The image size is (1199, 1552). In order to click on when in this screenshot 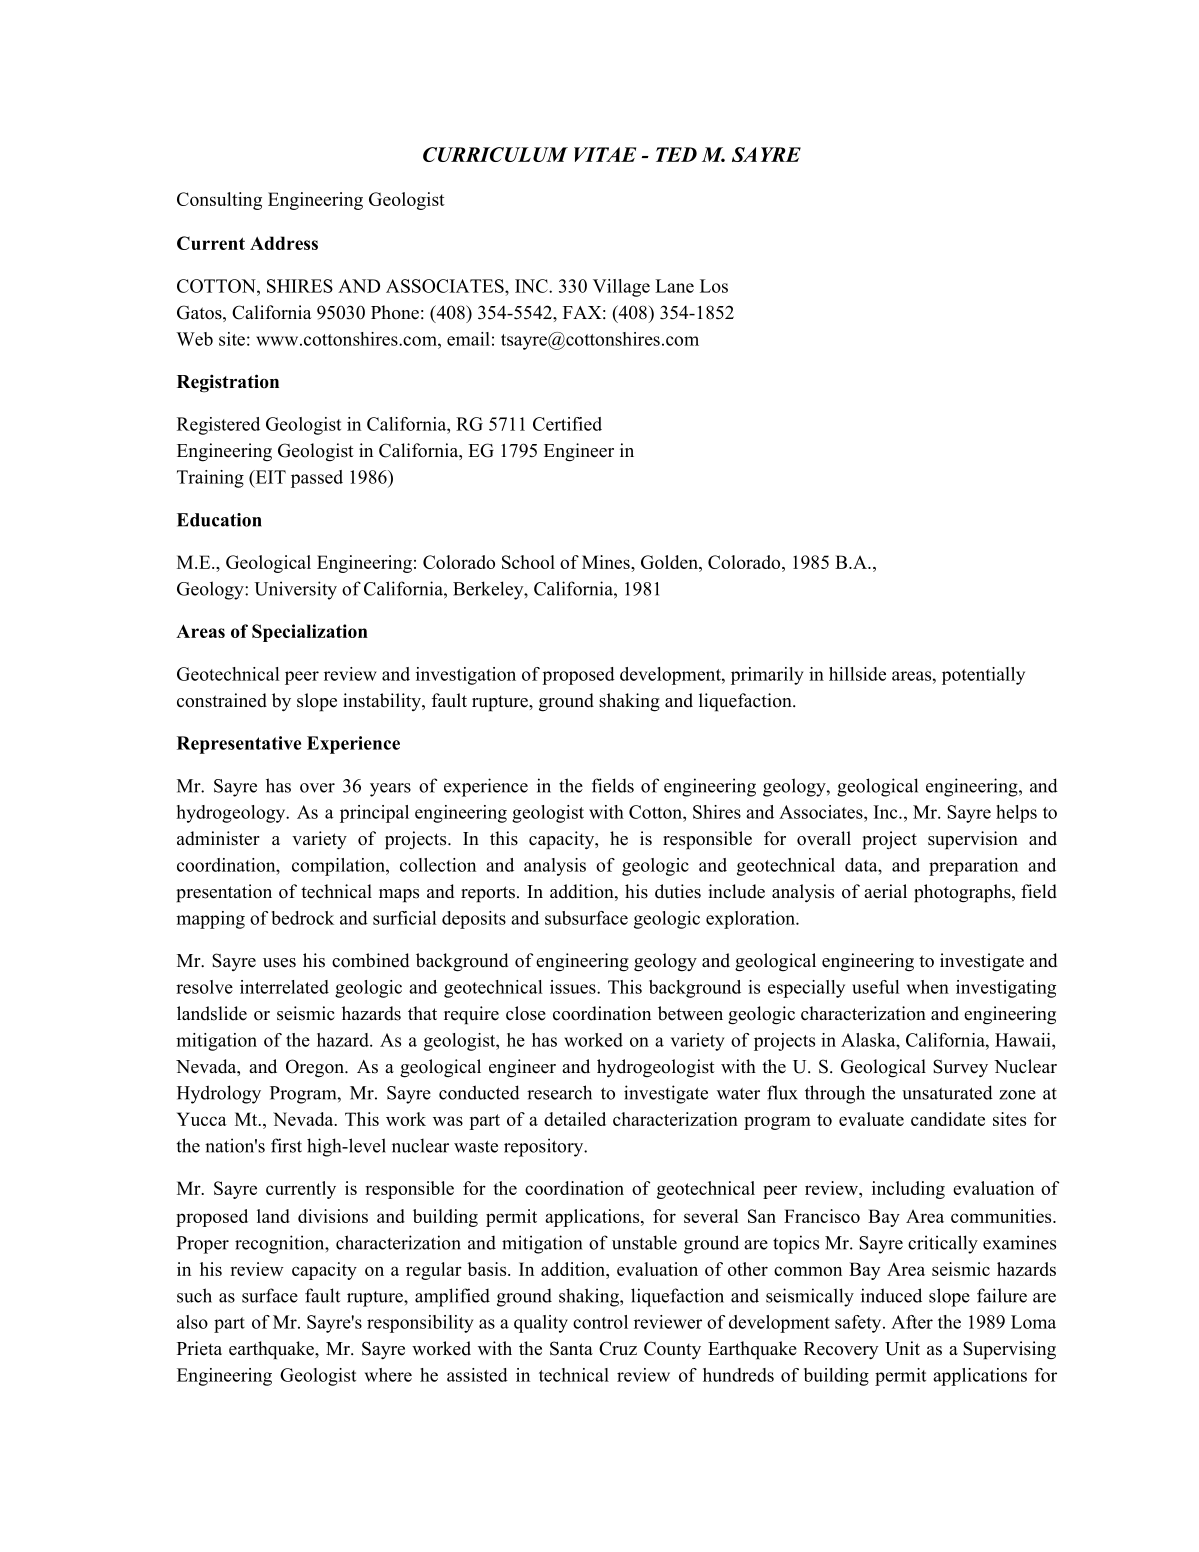, I will do `click(928, 987)`.
